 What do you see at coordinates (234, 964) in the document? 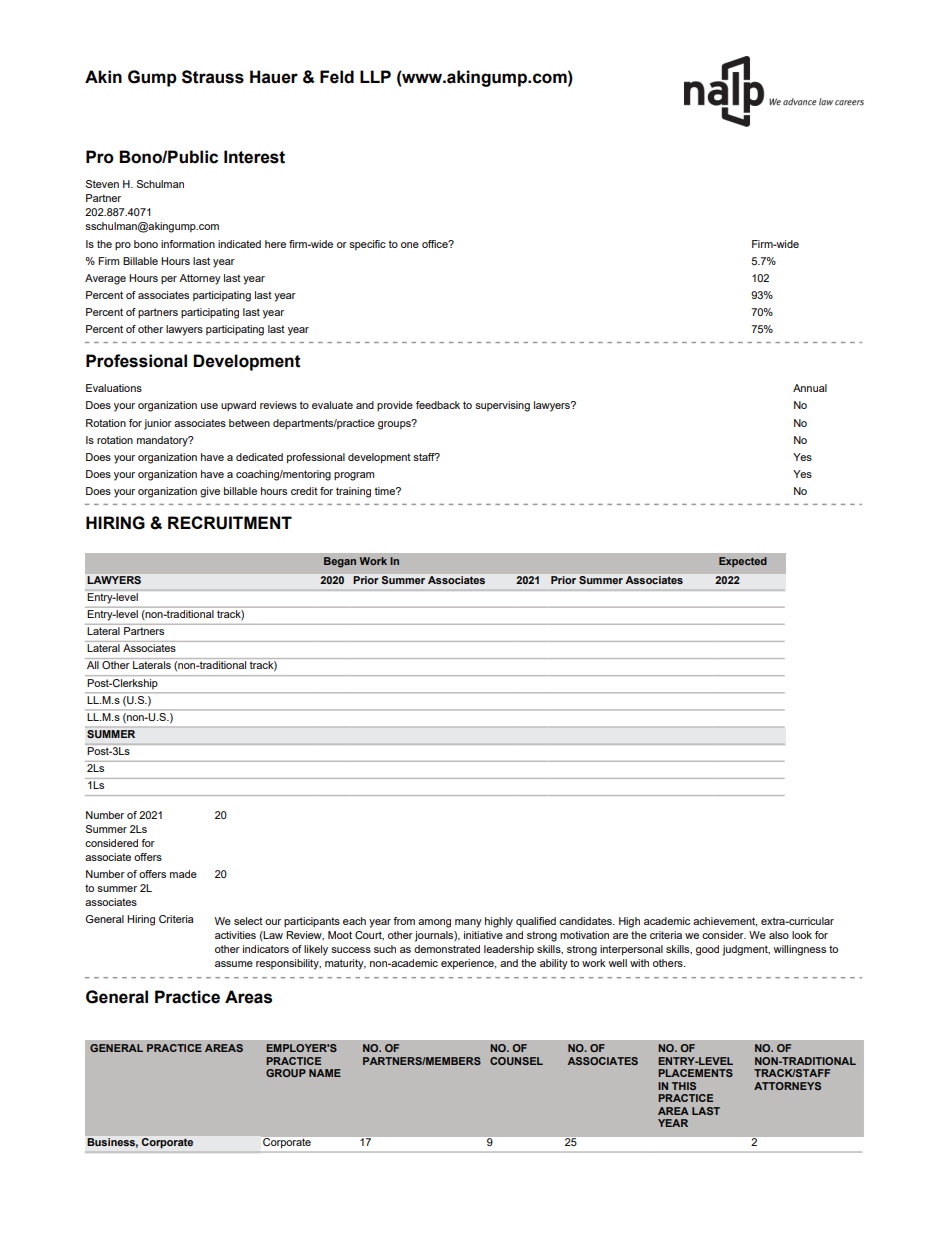
I see `assume` at bounding box center [234, 964].
